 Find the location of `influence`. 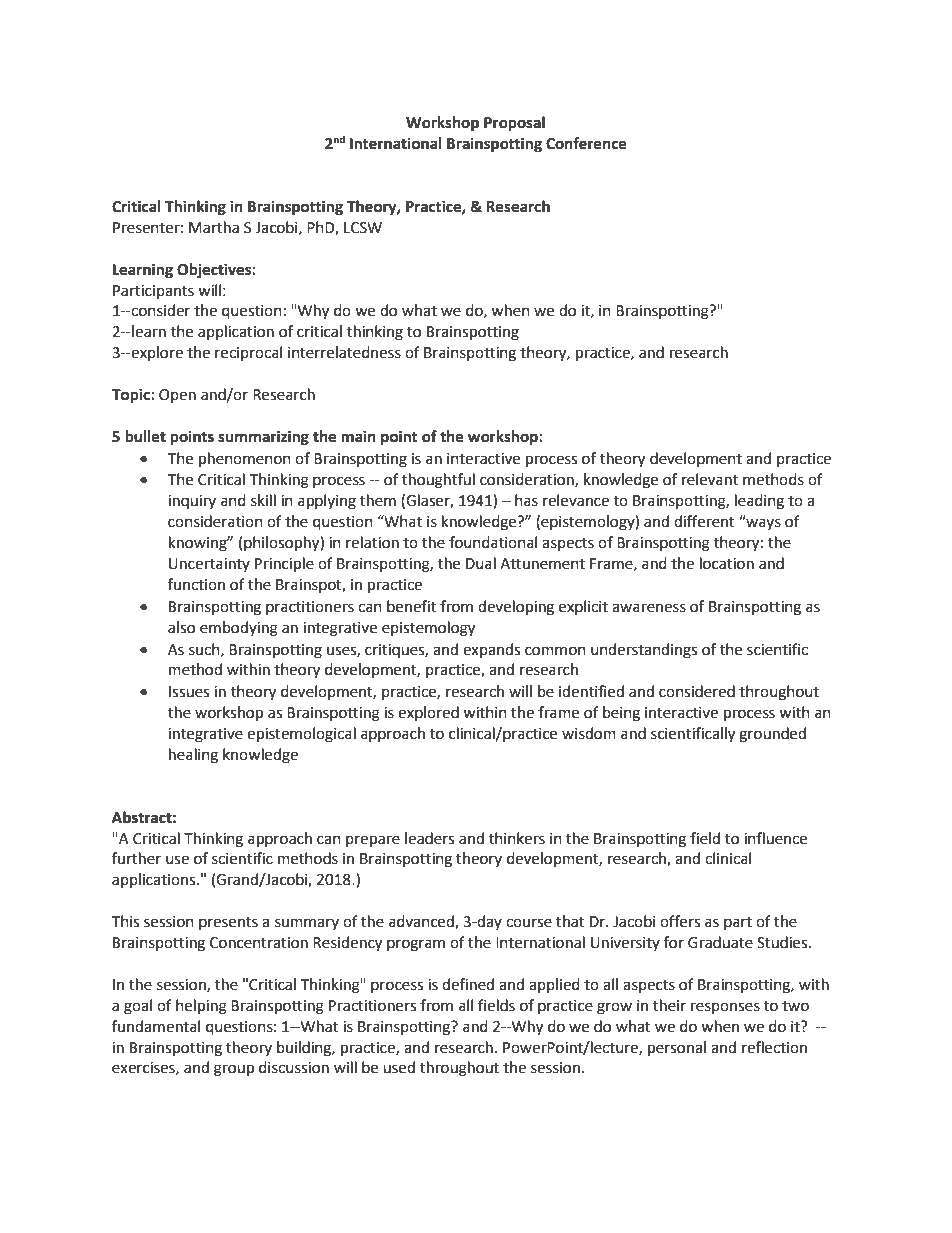

influence is located at coordinates (775, 838).
